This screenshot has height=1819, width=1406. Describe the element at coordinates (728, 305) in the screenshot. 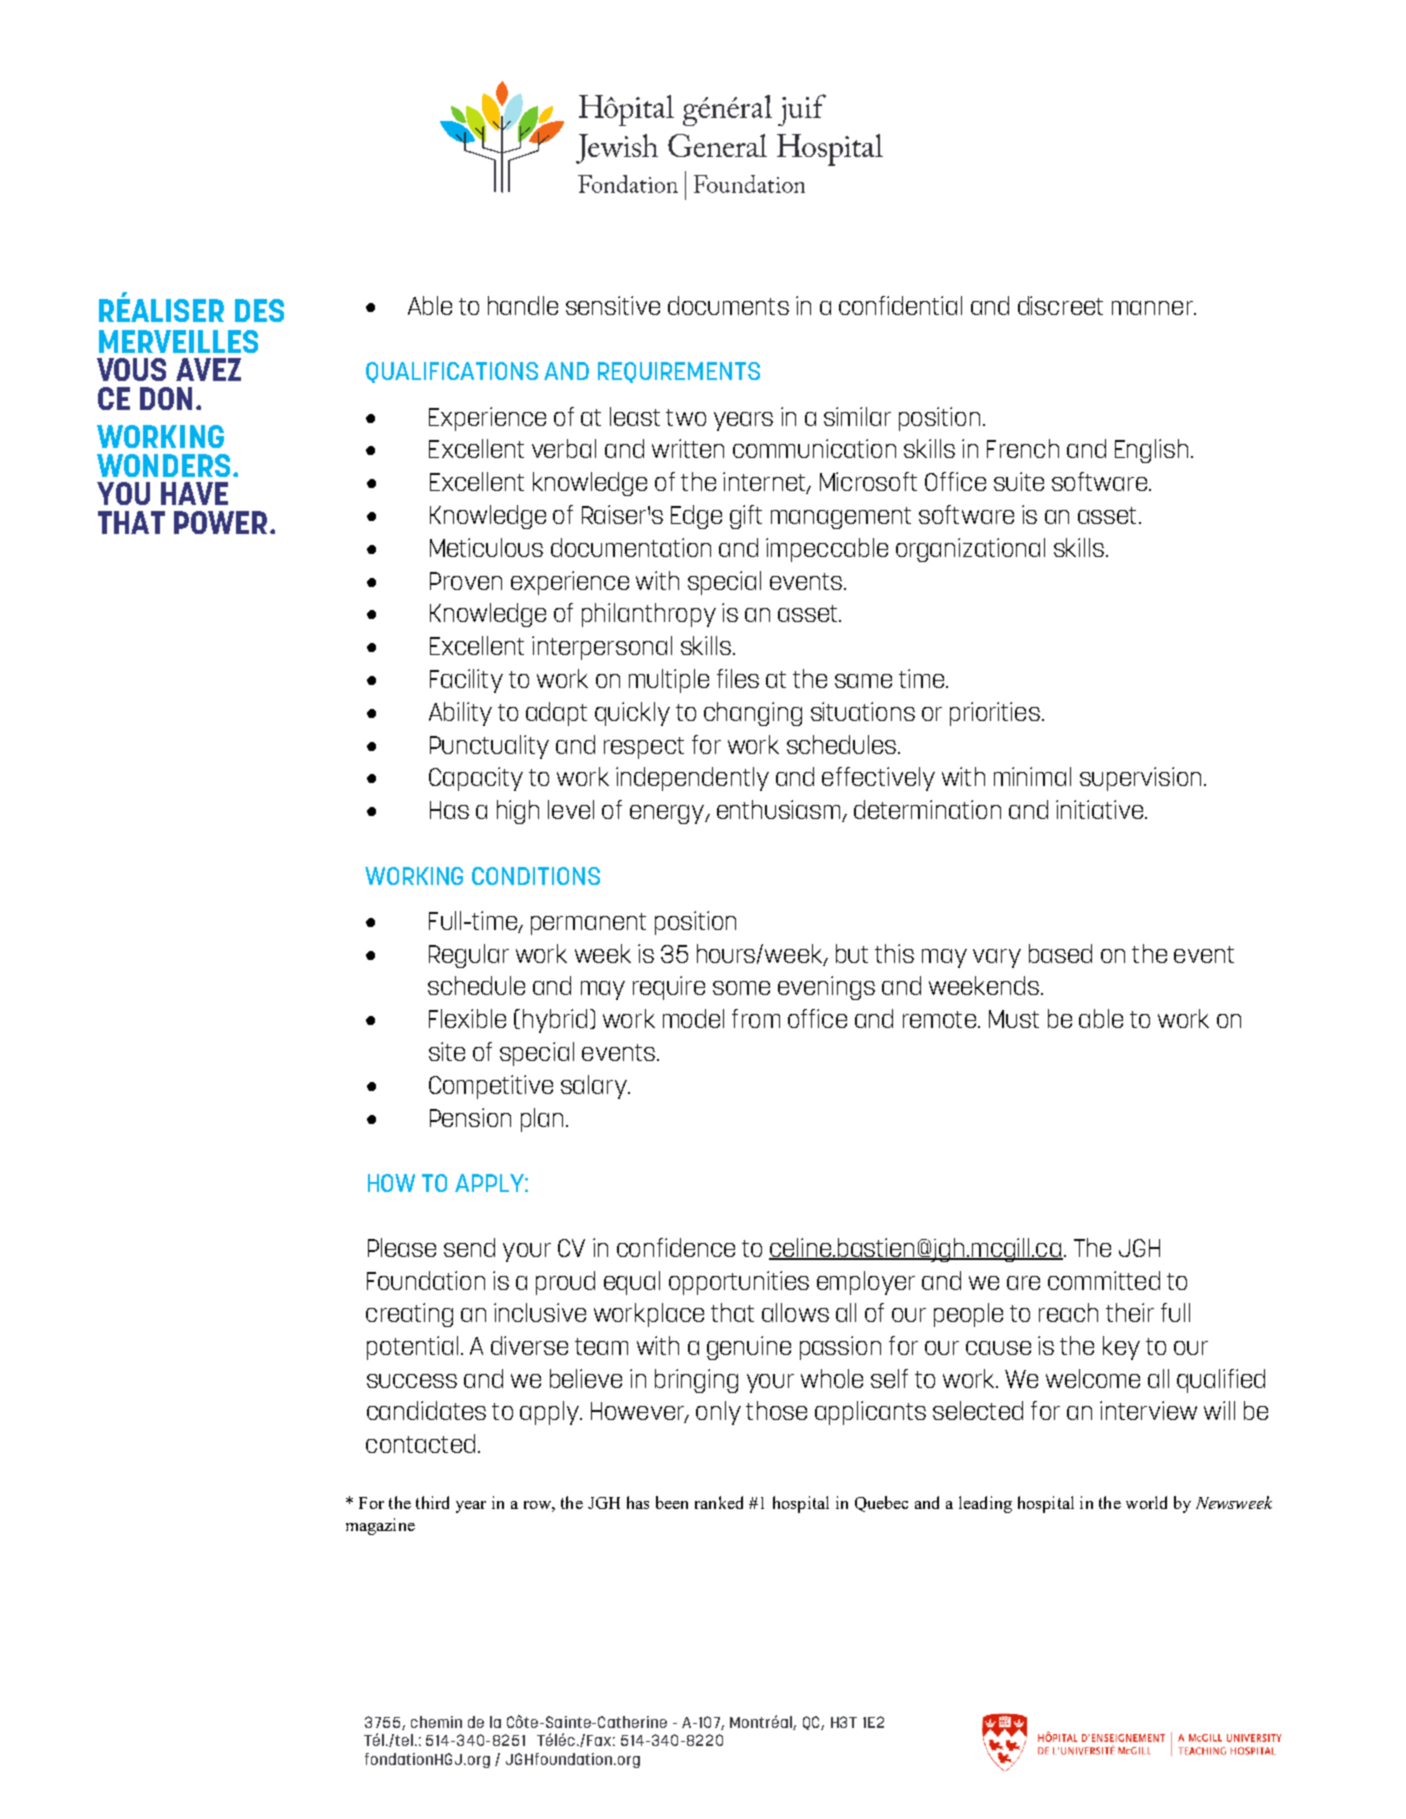

I see `documents` at that location.
